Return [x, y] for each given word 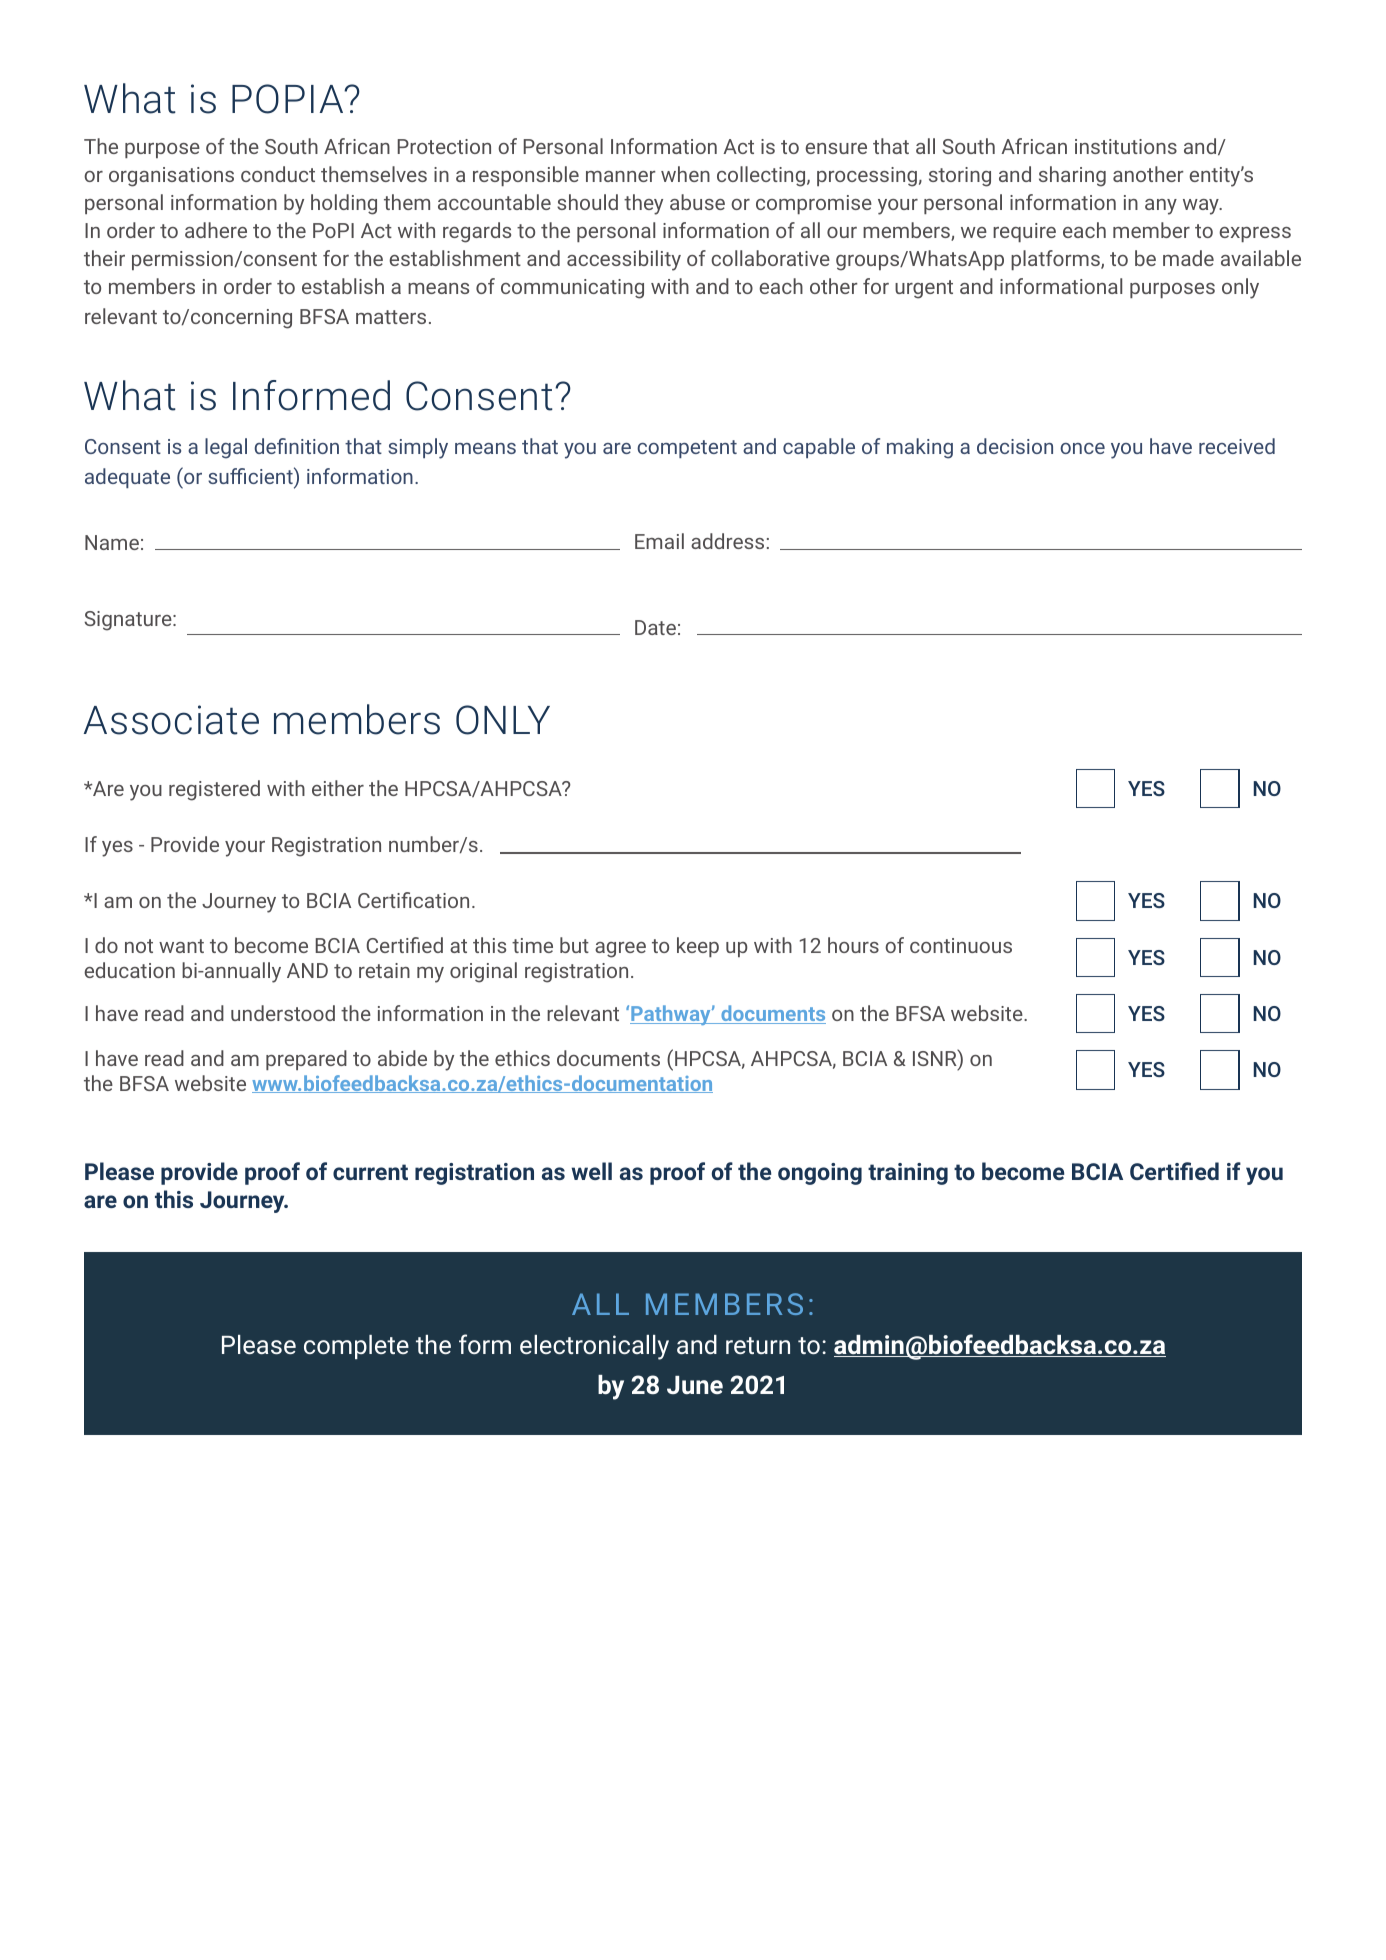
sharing [1072, 176]
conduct [278, 174]
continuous [961, 945]
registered [214, 790]
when [685, 174]
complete [356, 1347]
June [695, 1385]
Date [655, 627]
